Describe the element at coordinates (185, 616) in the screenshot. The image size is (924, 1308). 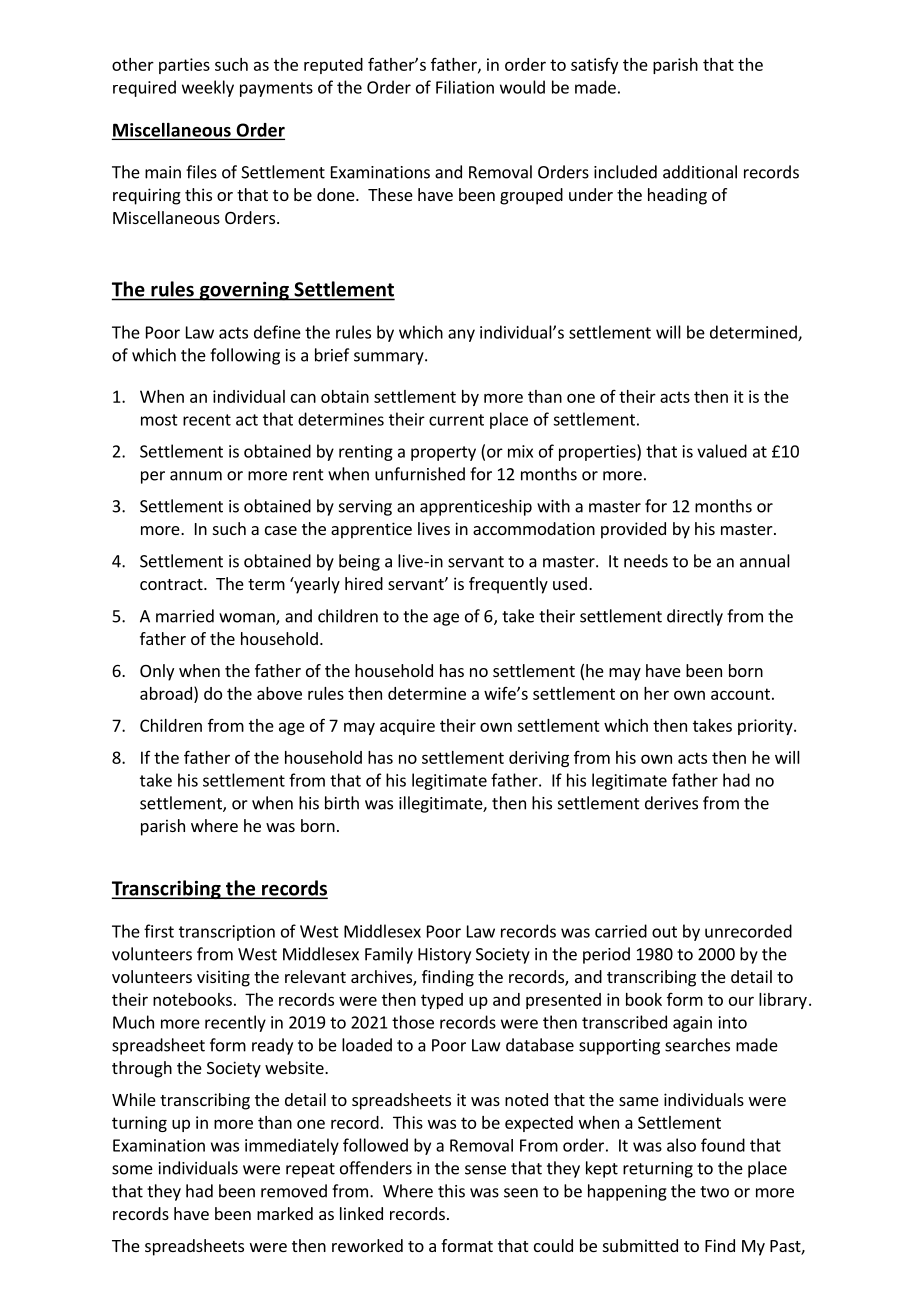
I see `married` at that location.
